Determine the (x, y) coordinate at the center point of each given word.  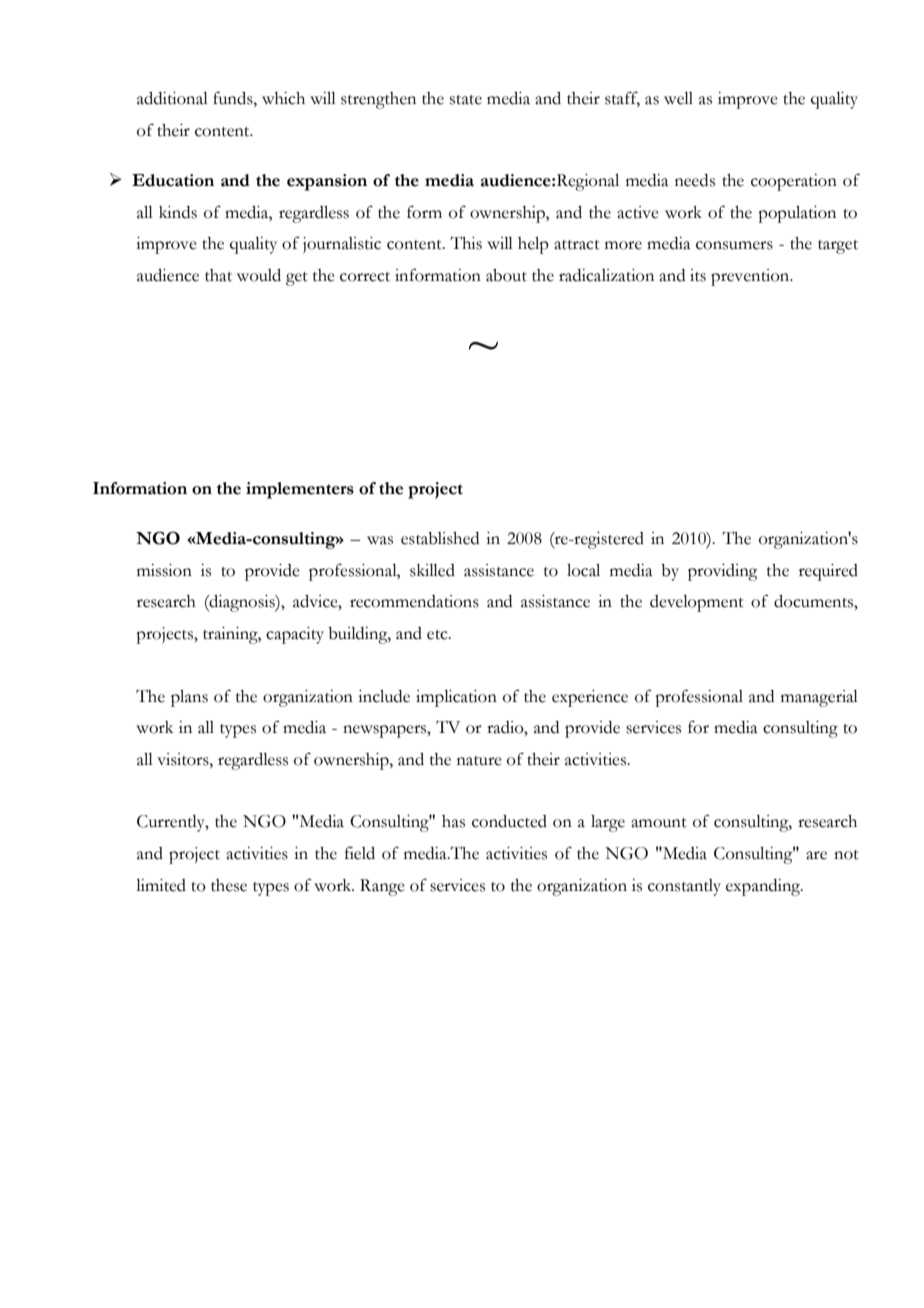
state (466, 100)
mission (164, 570)
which (283, 98)
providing (723, 572)
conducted (509, 821)
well (678, 98)
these (229, 885)
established (440, 538)
